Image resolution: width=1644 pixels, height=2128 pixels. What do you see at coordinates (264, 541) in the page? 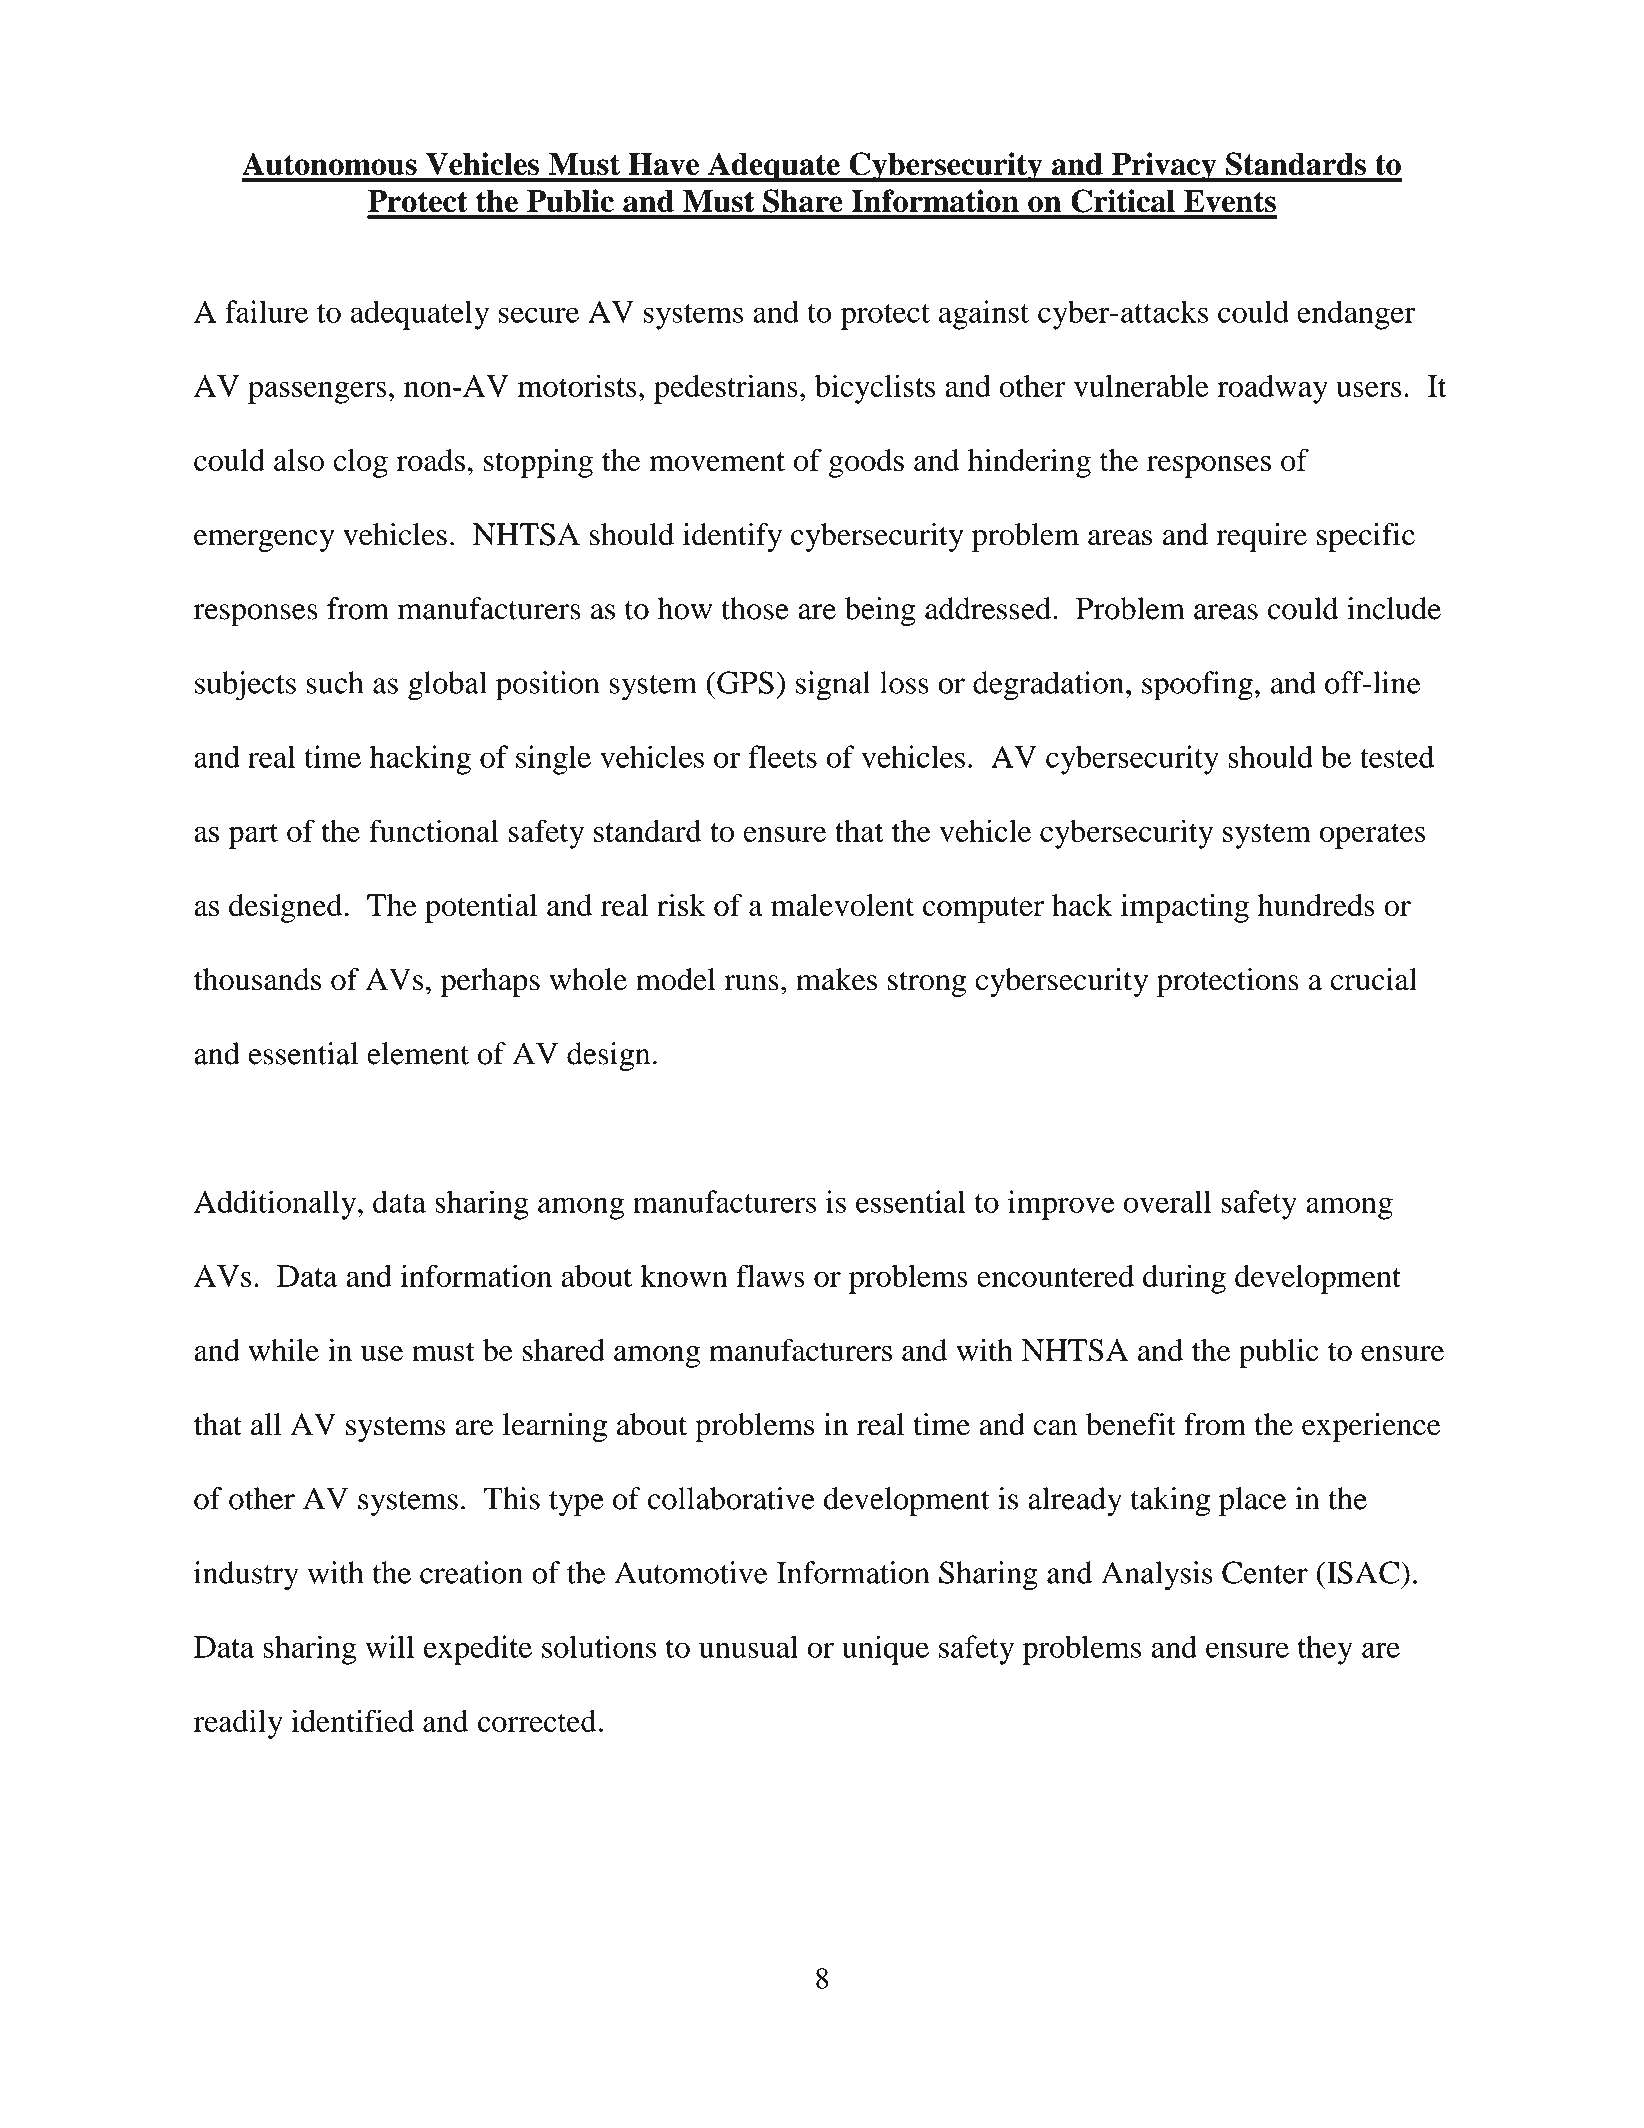
I see `emergency` at bounding box center [264, 541].
